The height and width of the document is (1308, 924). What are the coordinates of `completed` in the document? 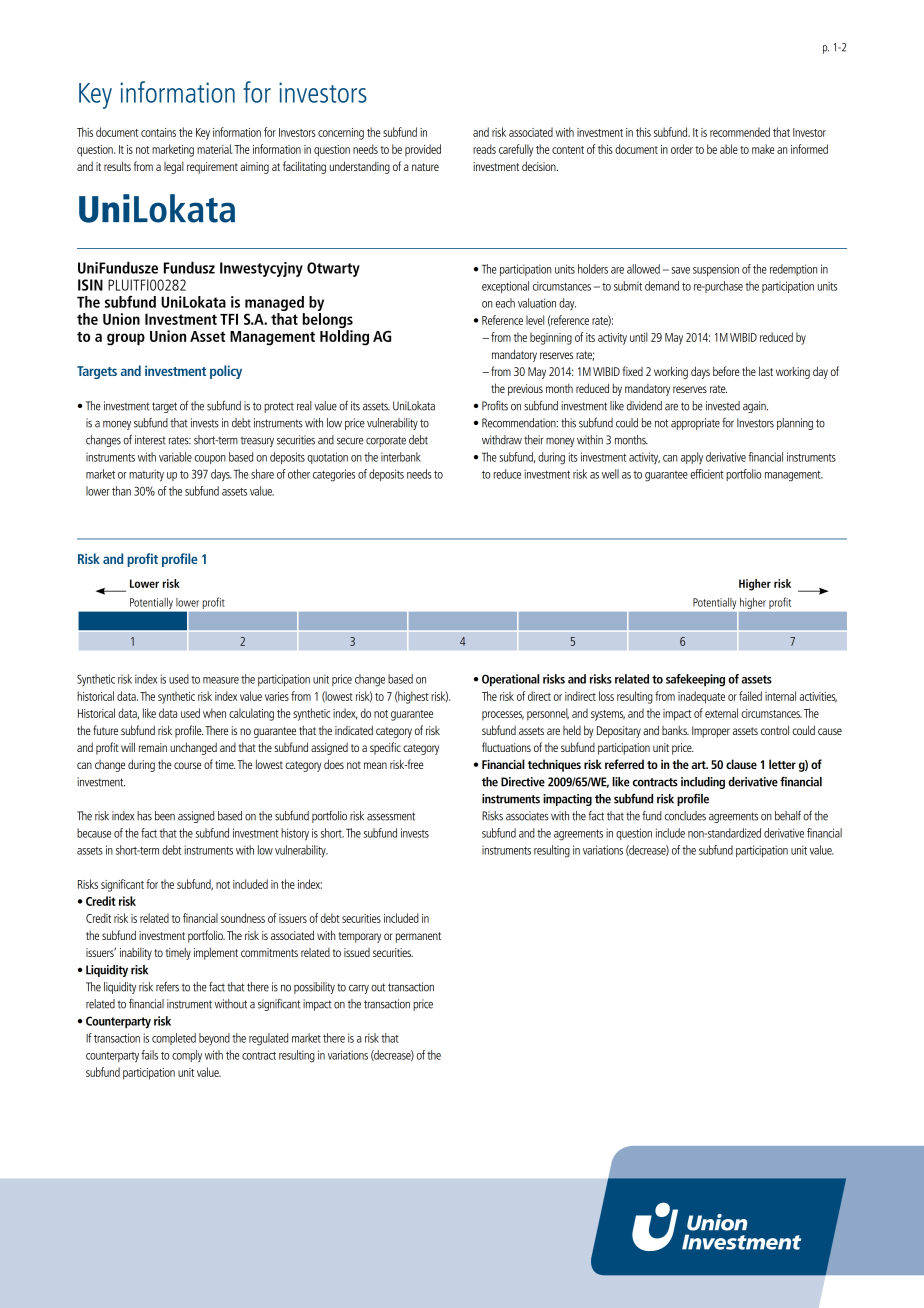 It's located at (174, 1039).
